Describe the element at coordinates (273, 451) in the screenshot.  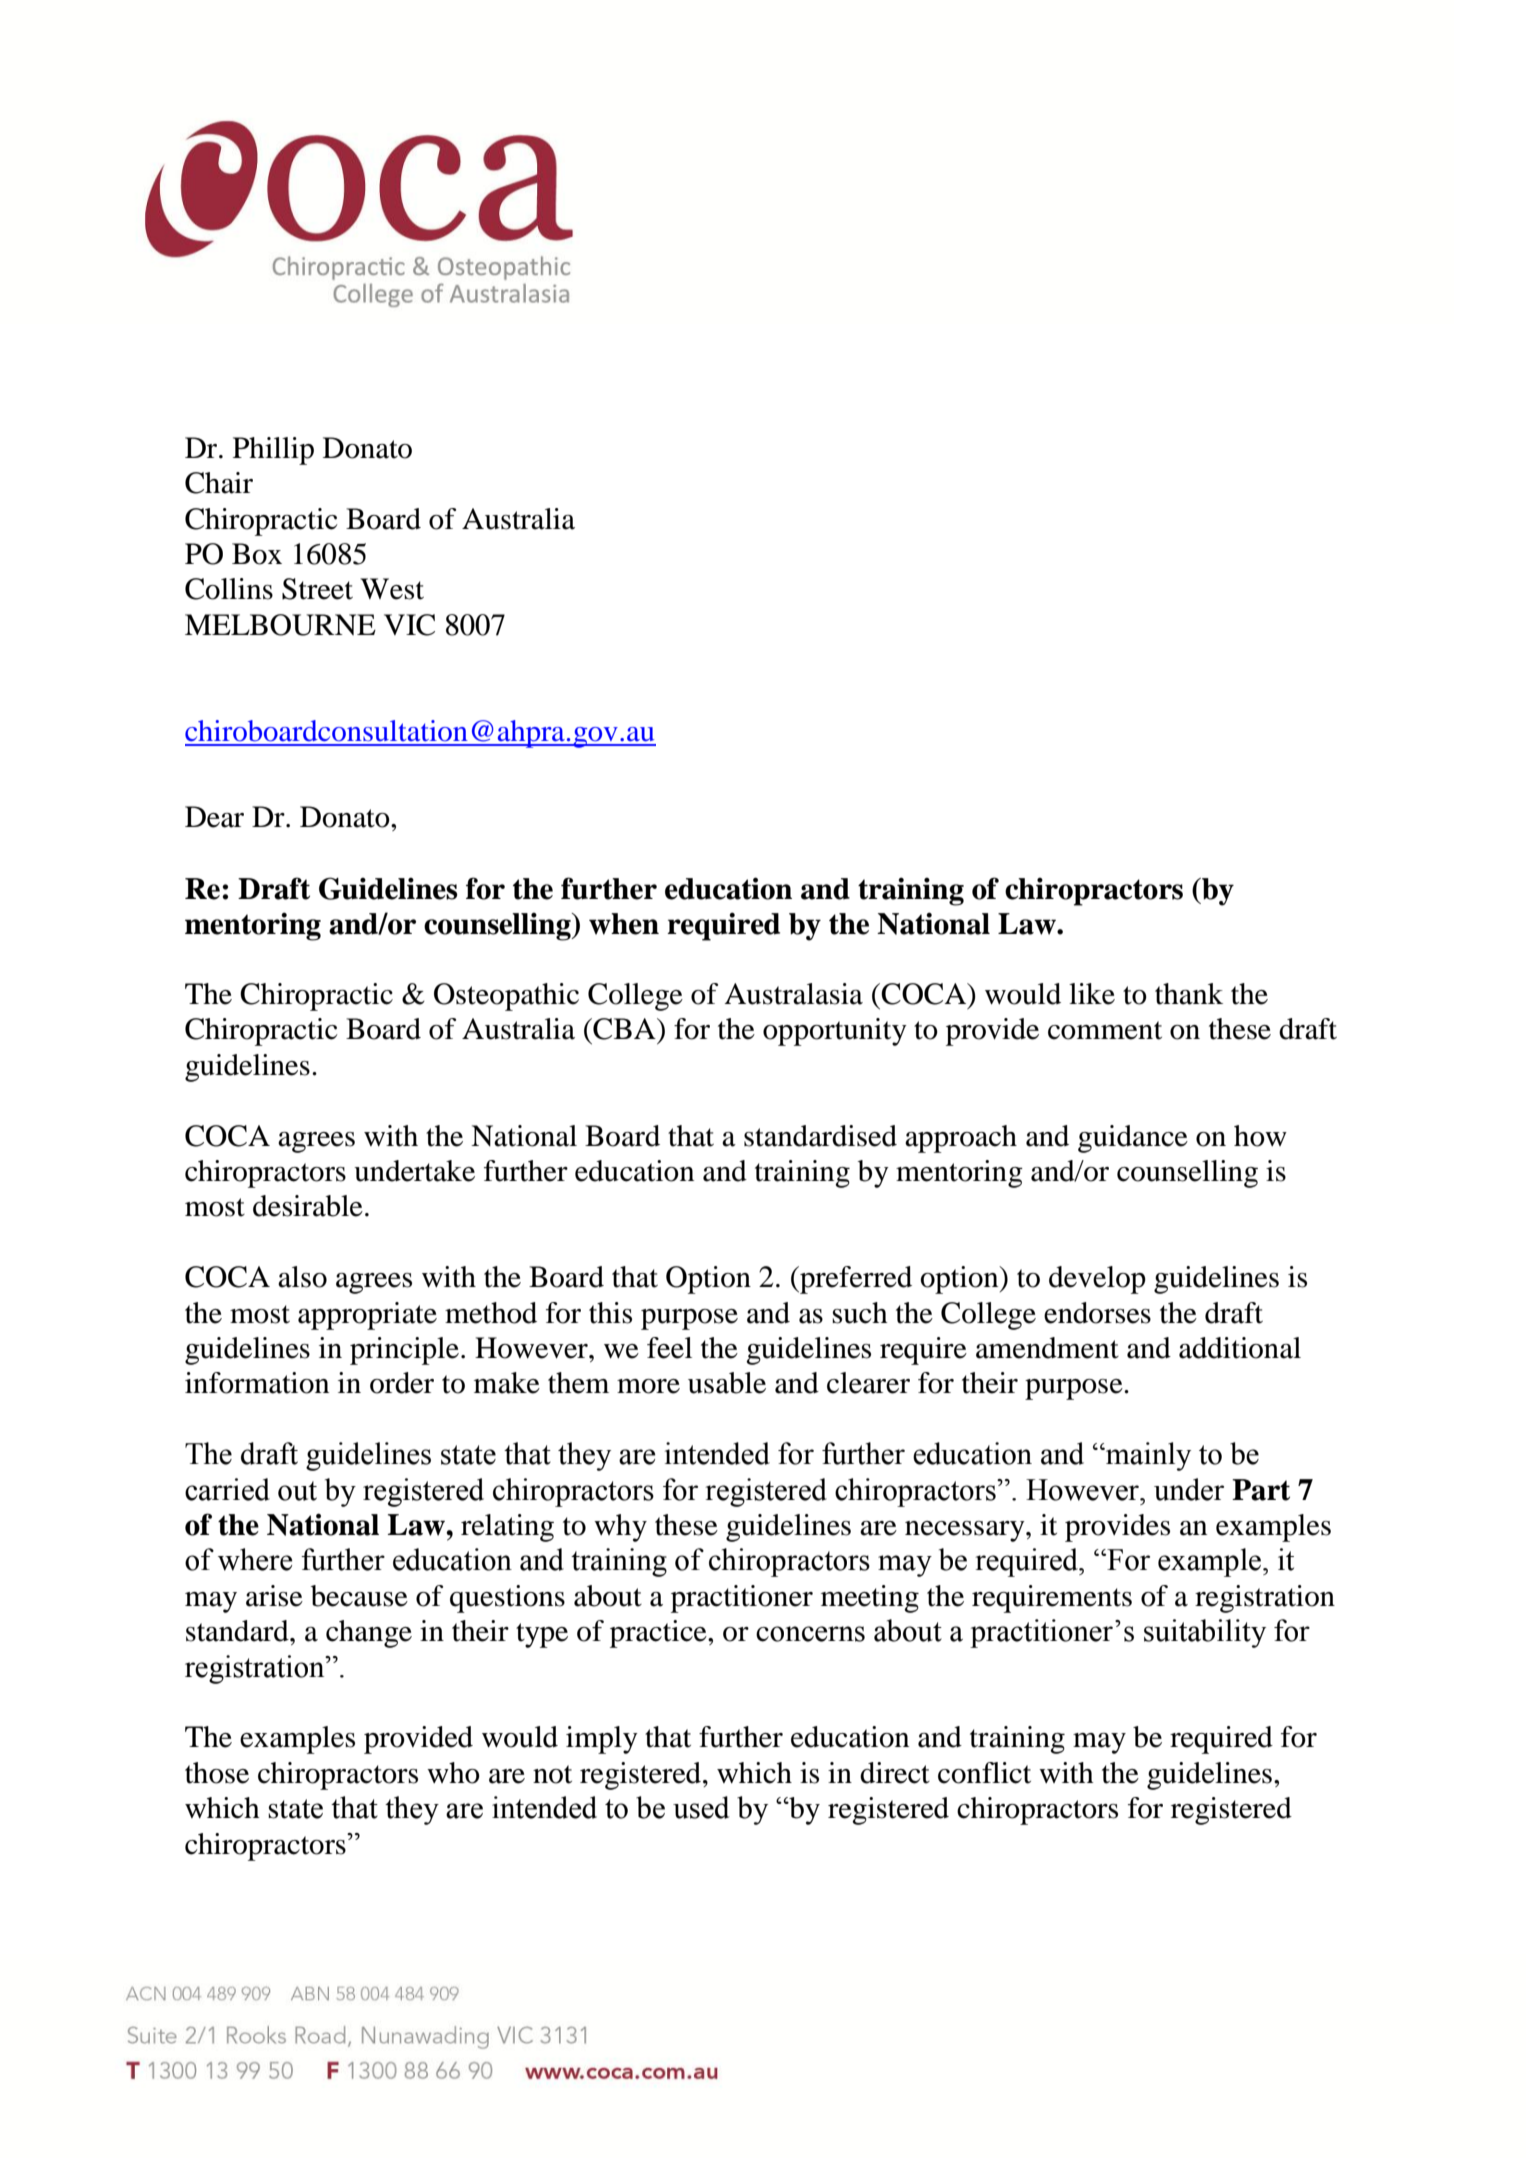
I see `Phillip` at that location.
